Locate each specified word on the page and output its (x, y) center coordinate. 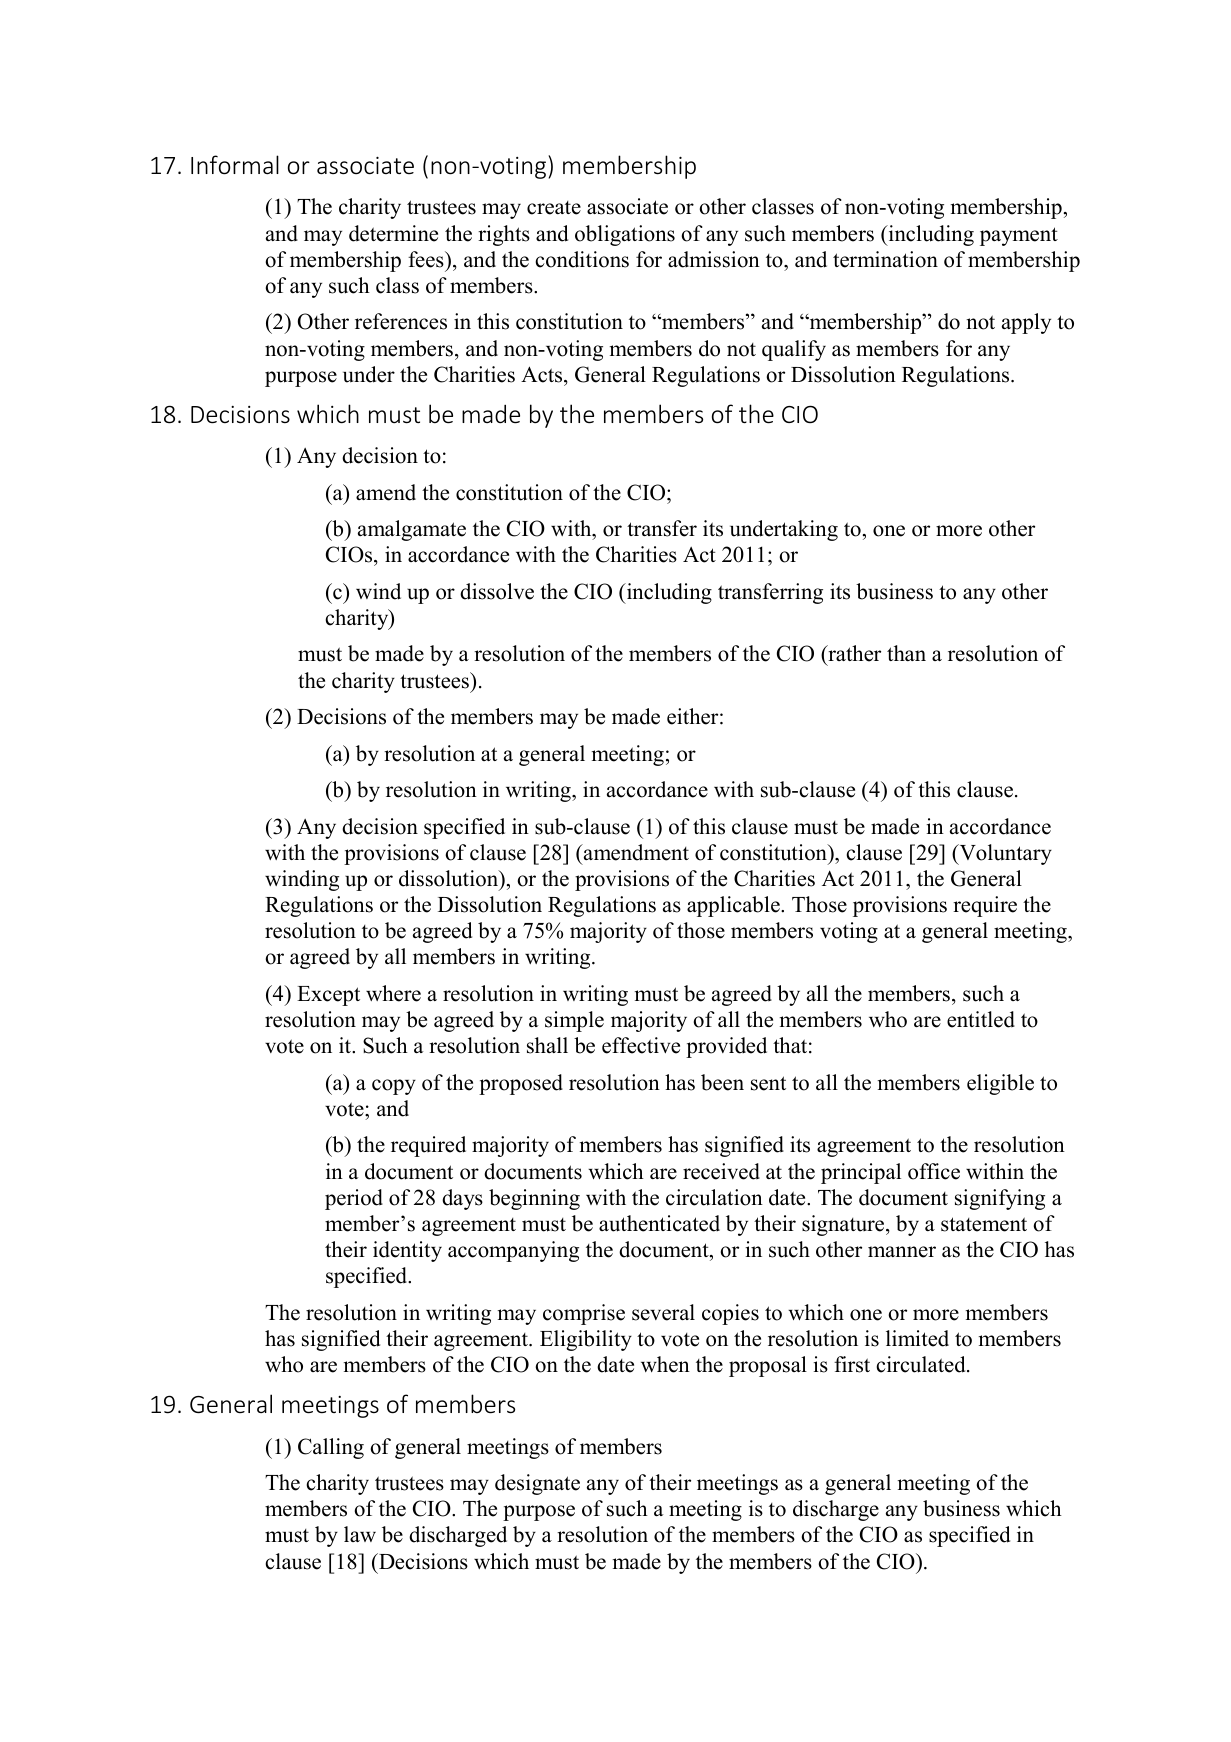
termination (885, 259)
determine (393, 233)
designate (537, 1484)
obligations (625, 235)
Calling (331, 1448)
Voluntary (1004, 854)
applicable (734, 906)
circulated (922, 1364)
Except (328, 996)
